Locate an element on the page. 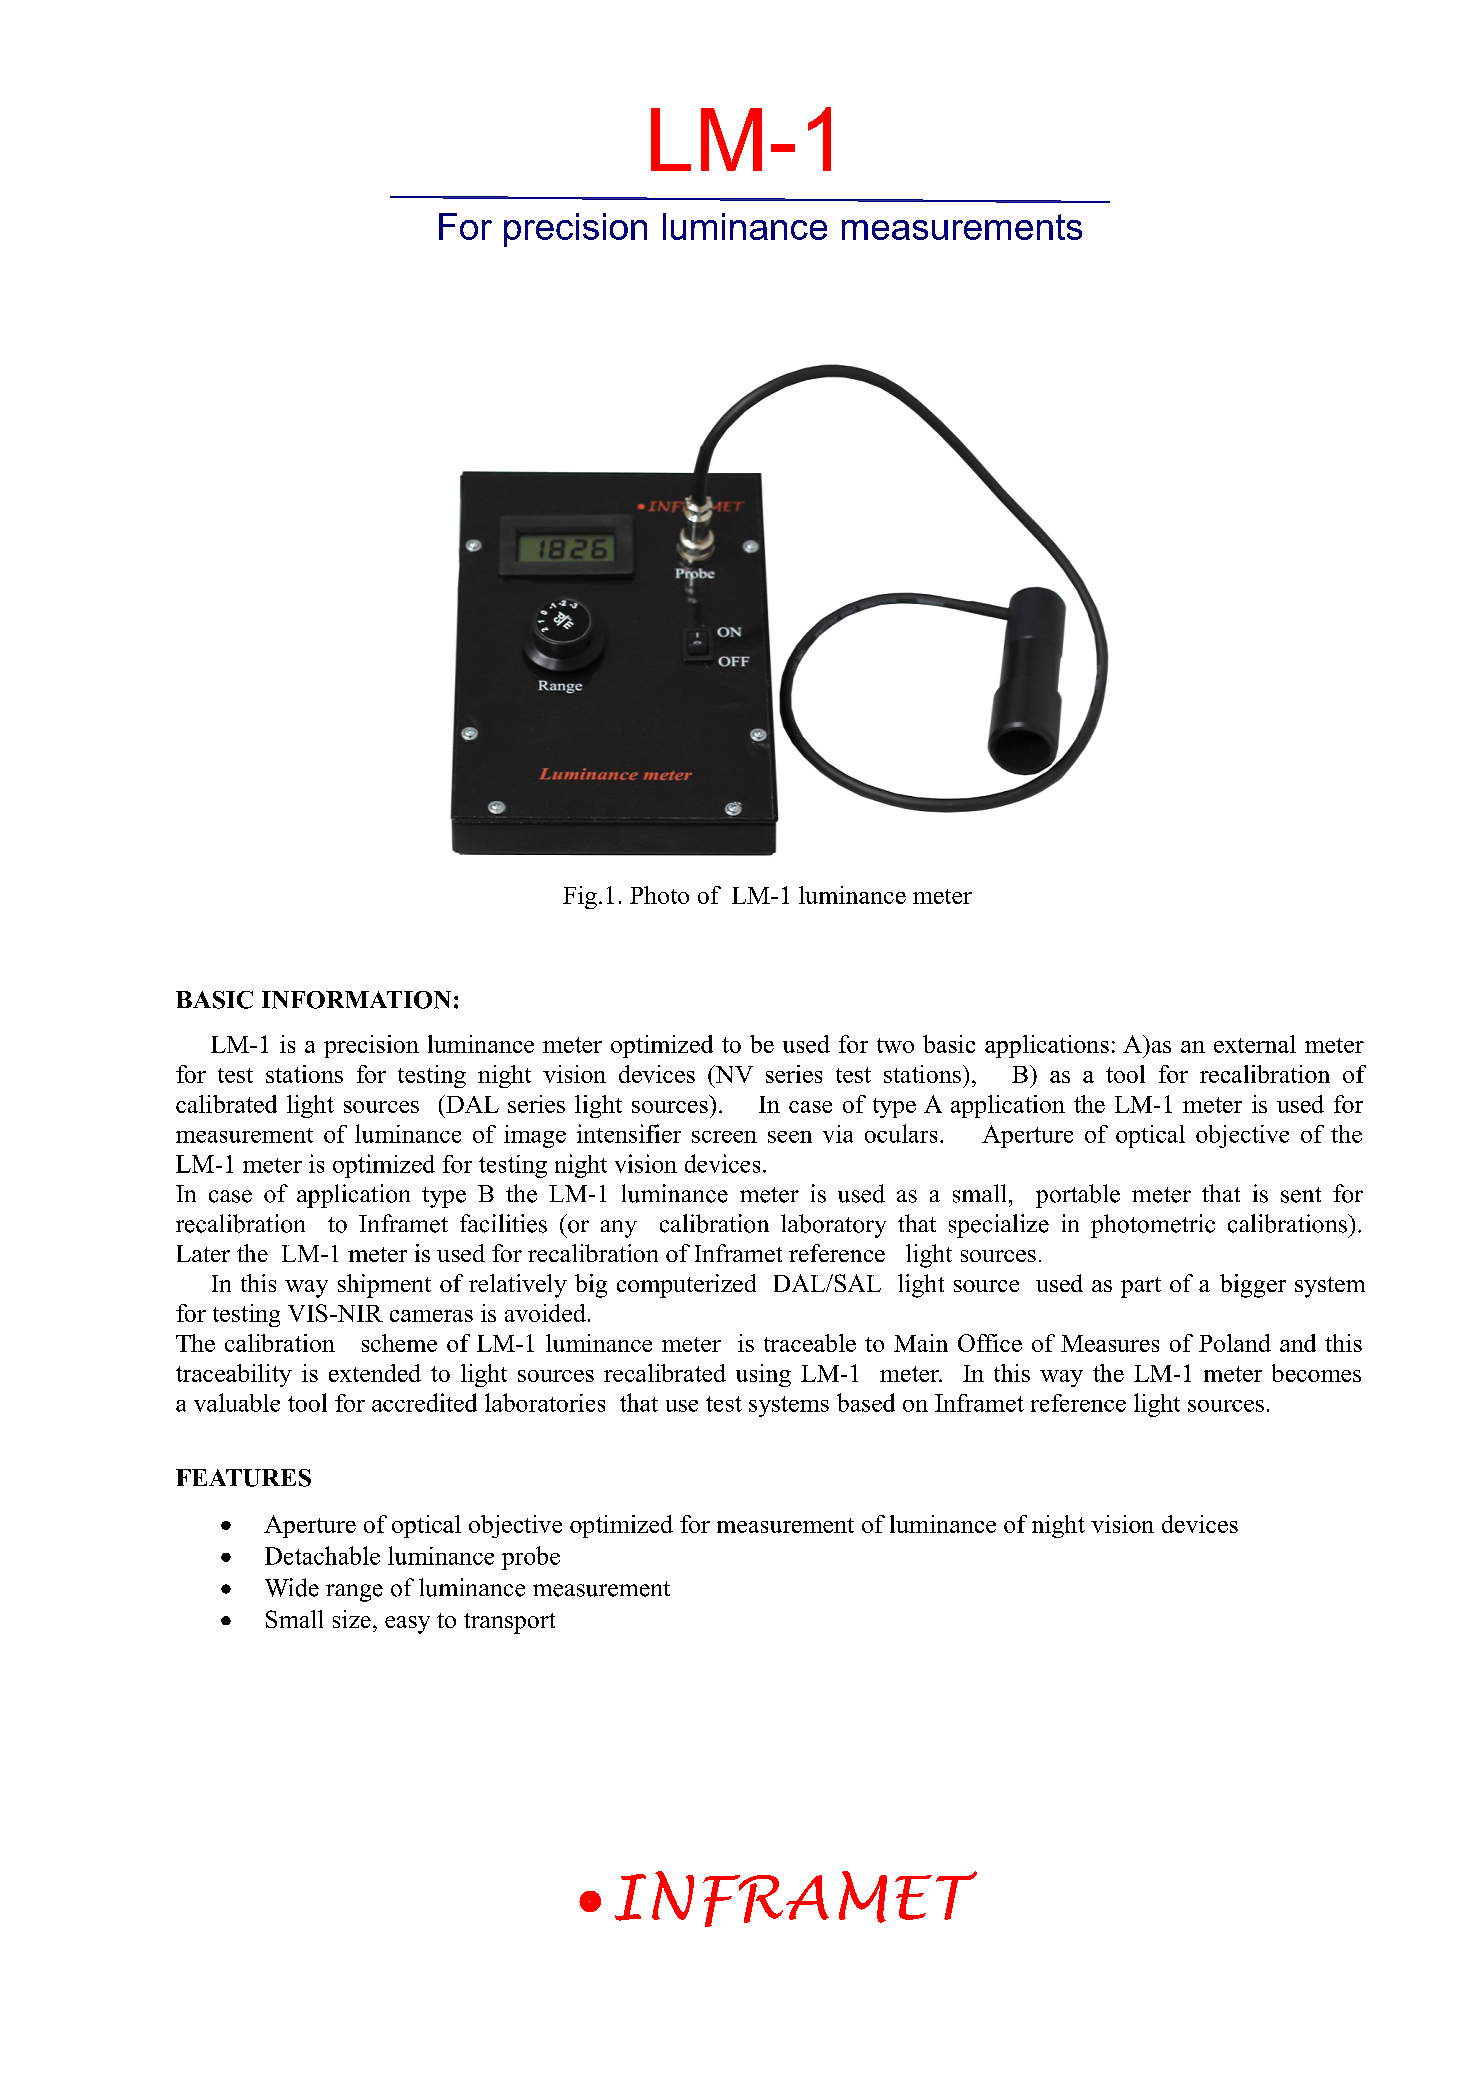 This document has width=1470, height=2080. INFORMATION is located at coordinates (356, 1000).
